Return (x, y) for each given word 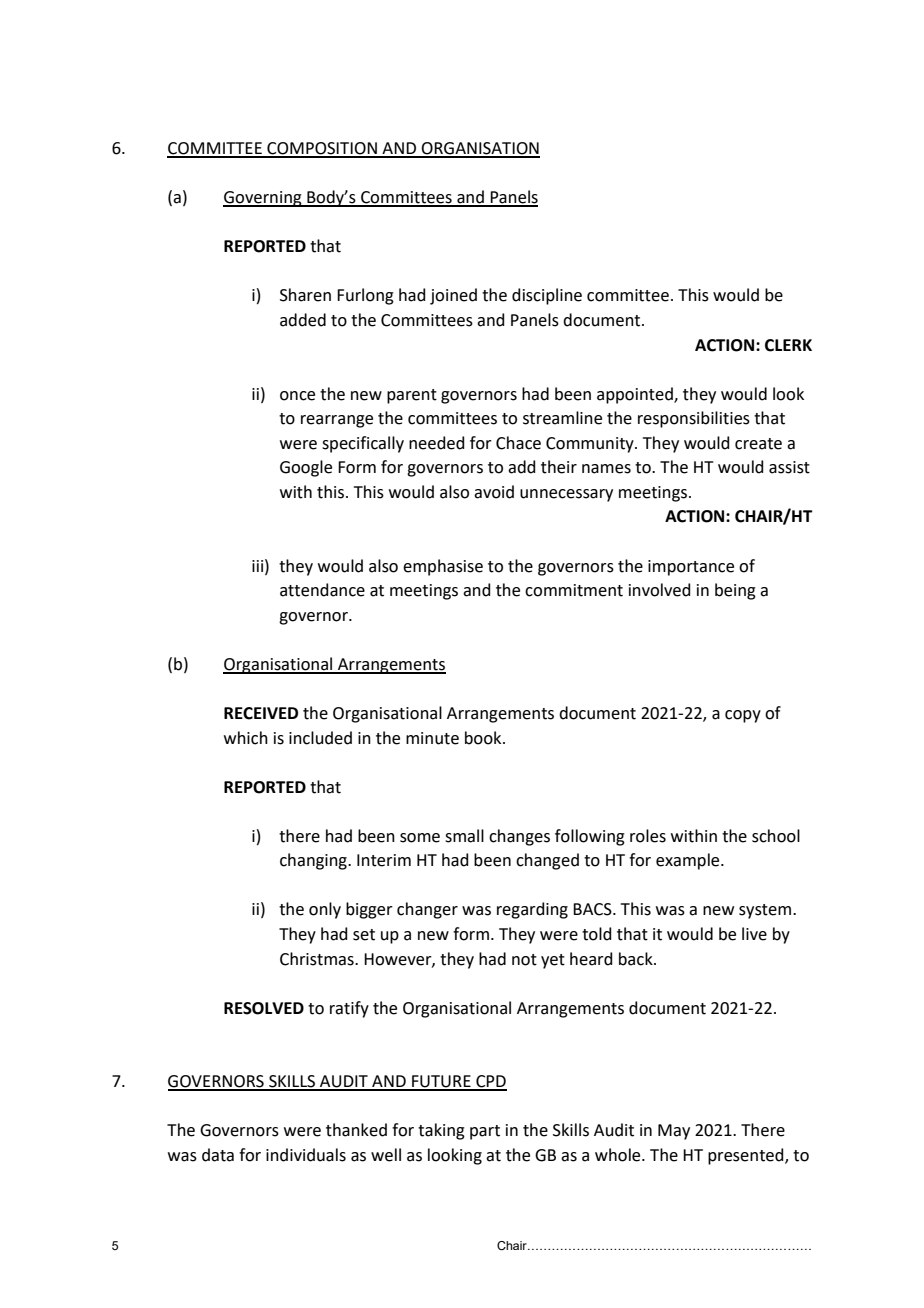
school (776, 836)
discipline (547, 296)
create (758, 444)
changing (314, 861)
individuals (306, 1155)
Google (306, 468)
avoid (494, 492)
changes (519, 837)
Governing (263, 199)
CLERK (788, 345)
